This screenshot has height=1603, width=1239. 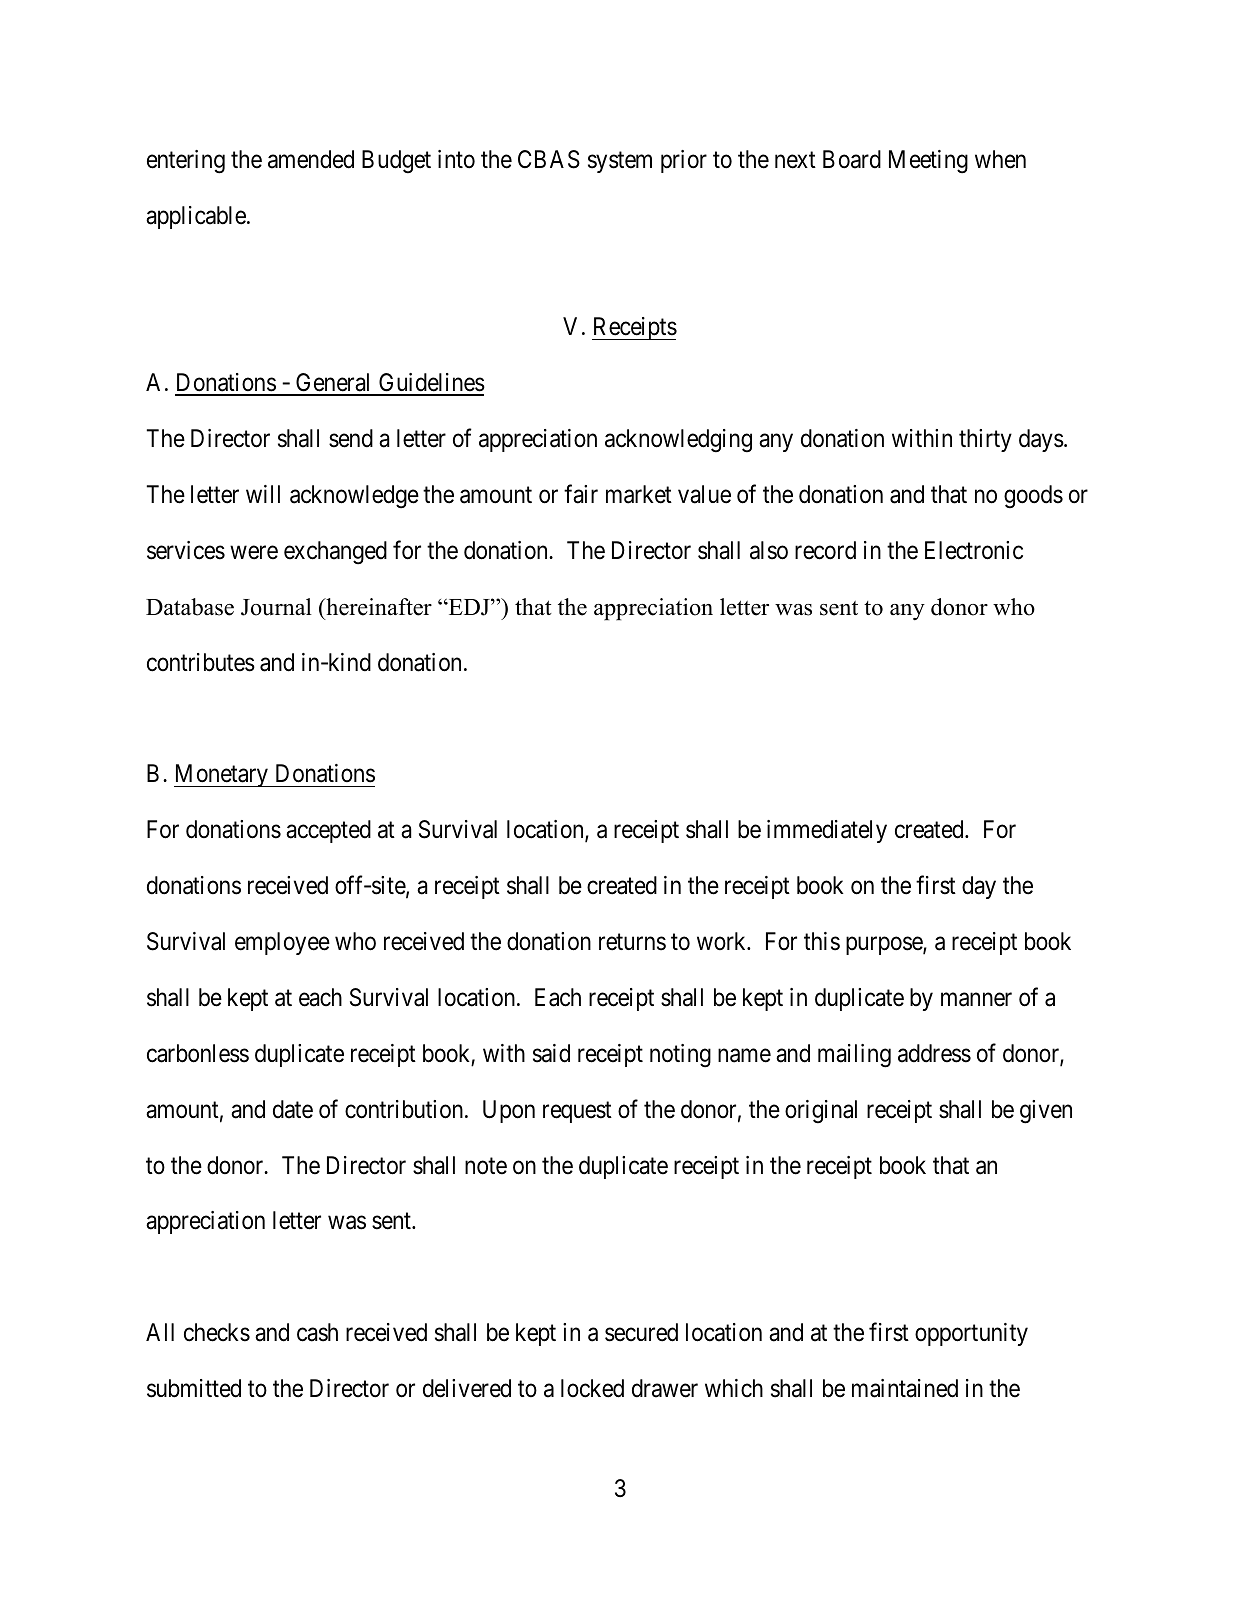 What do you see at coordinates (928, 162) in the screenshot?
I see `Meeting` at bounding box center [928, 162].
